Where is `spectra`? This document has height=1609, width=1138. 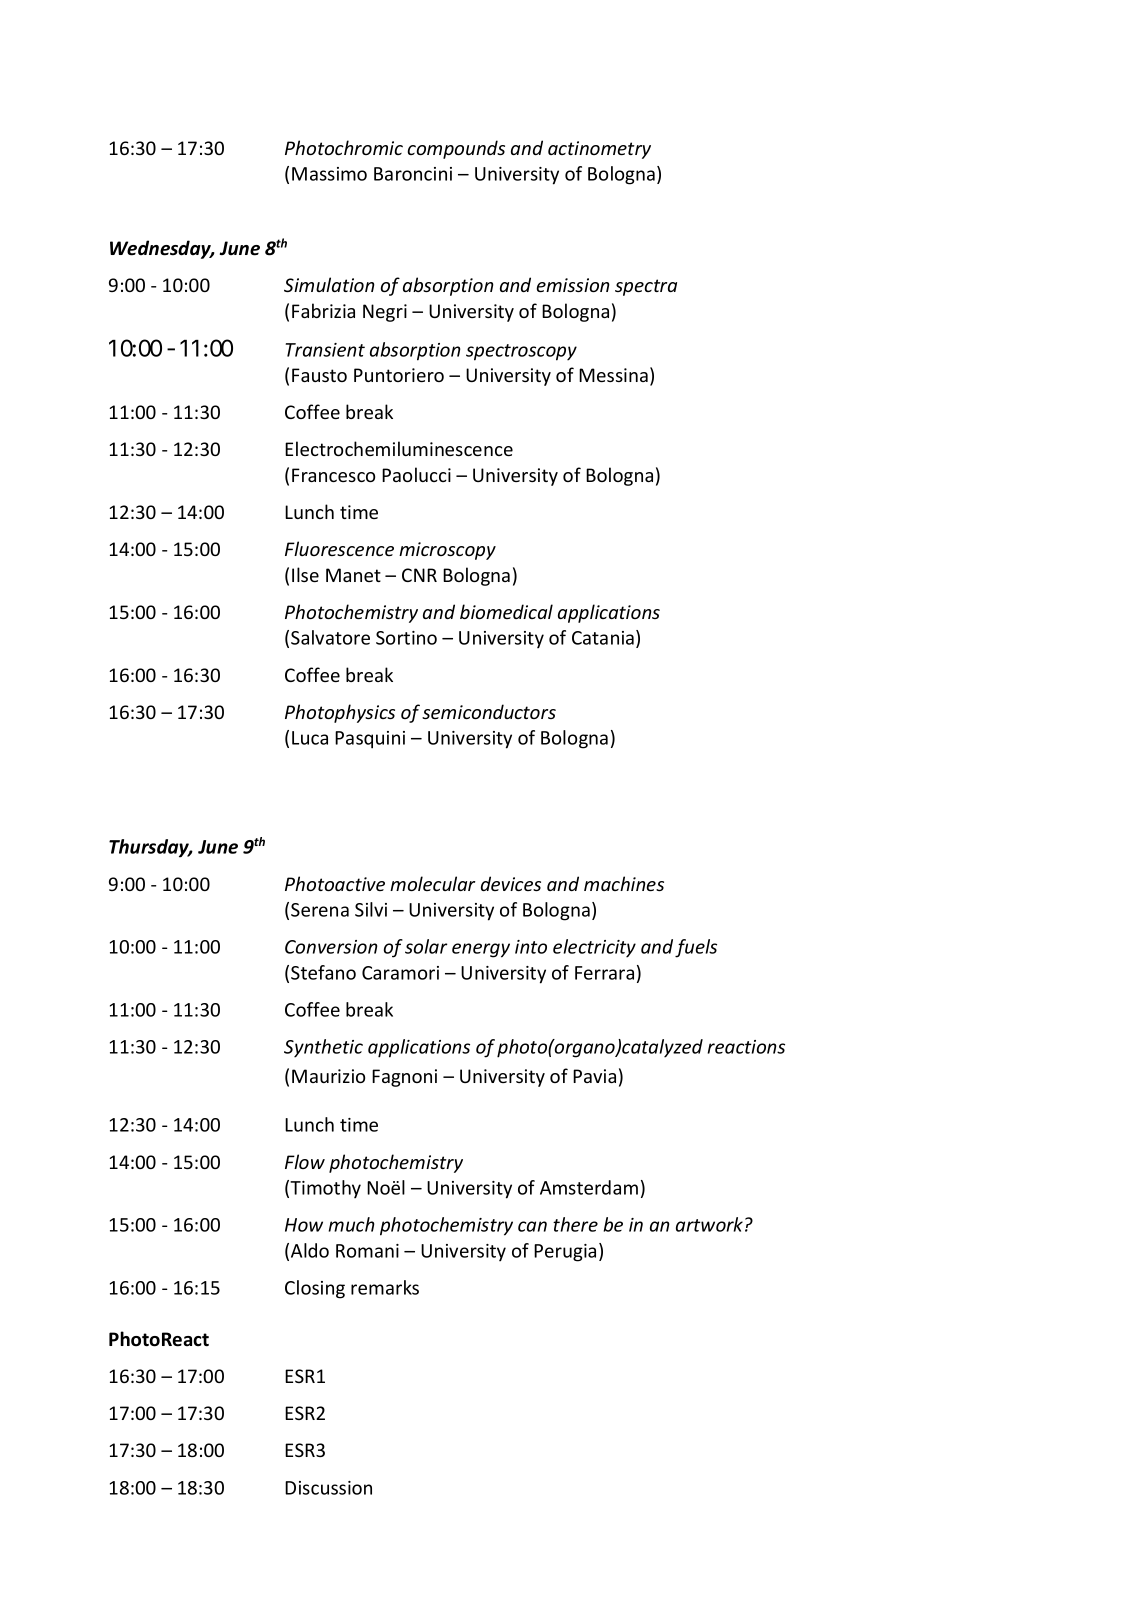 spectra is located at coordinates (646, 287).
